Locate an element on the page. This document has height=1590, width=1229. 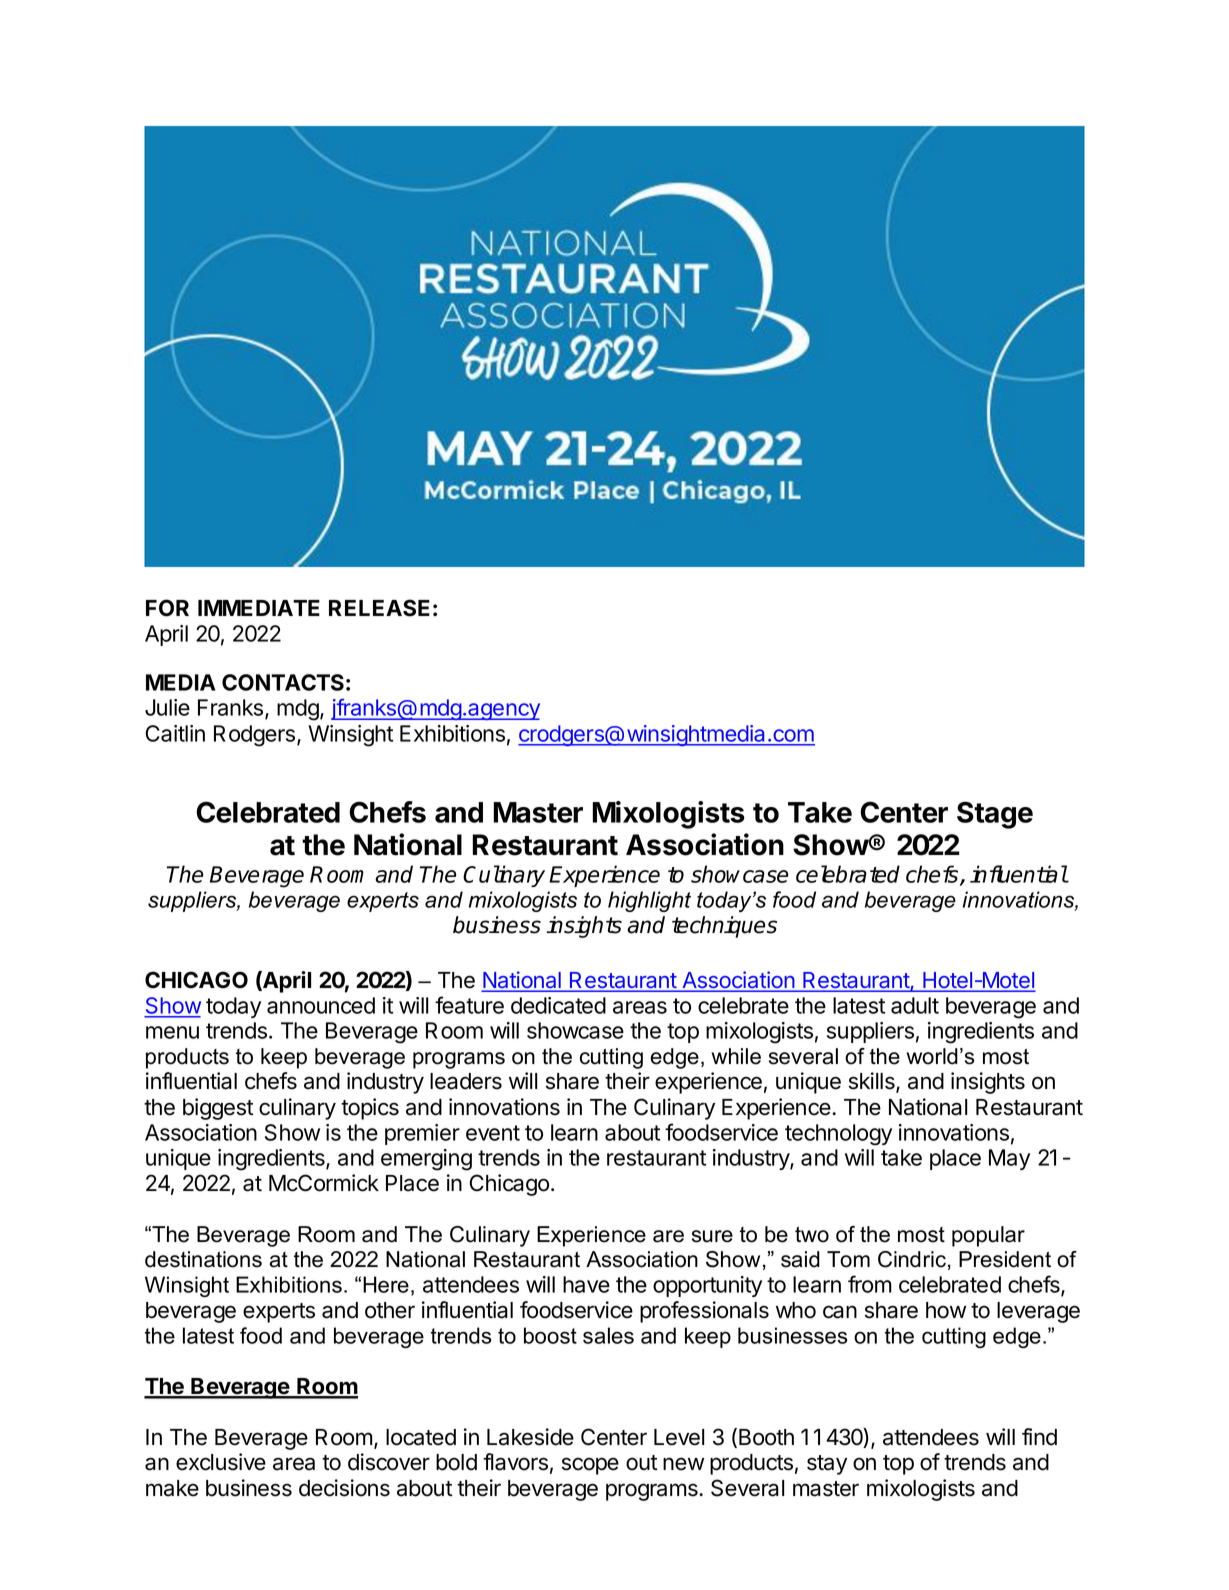
adult is located at coordinates (915, 1005).
